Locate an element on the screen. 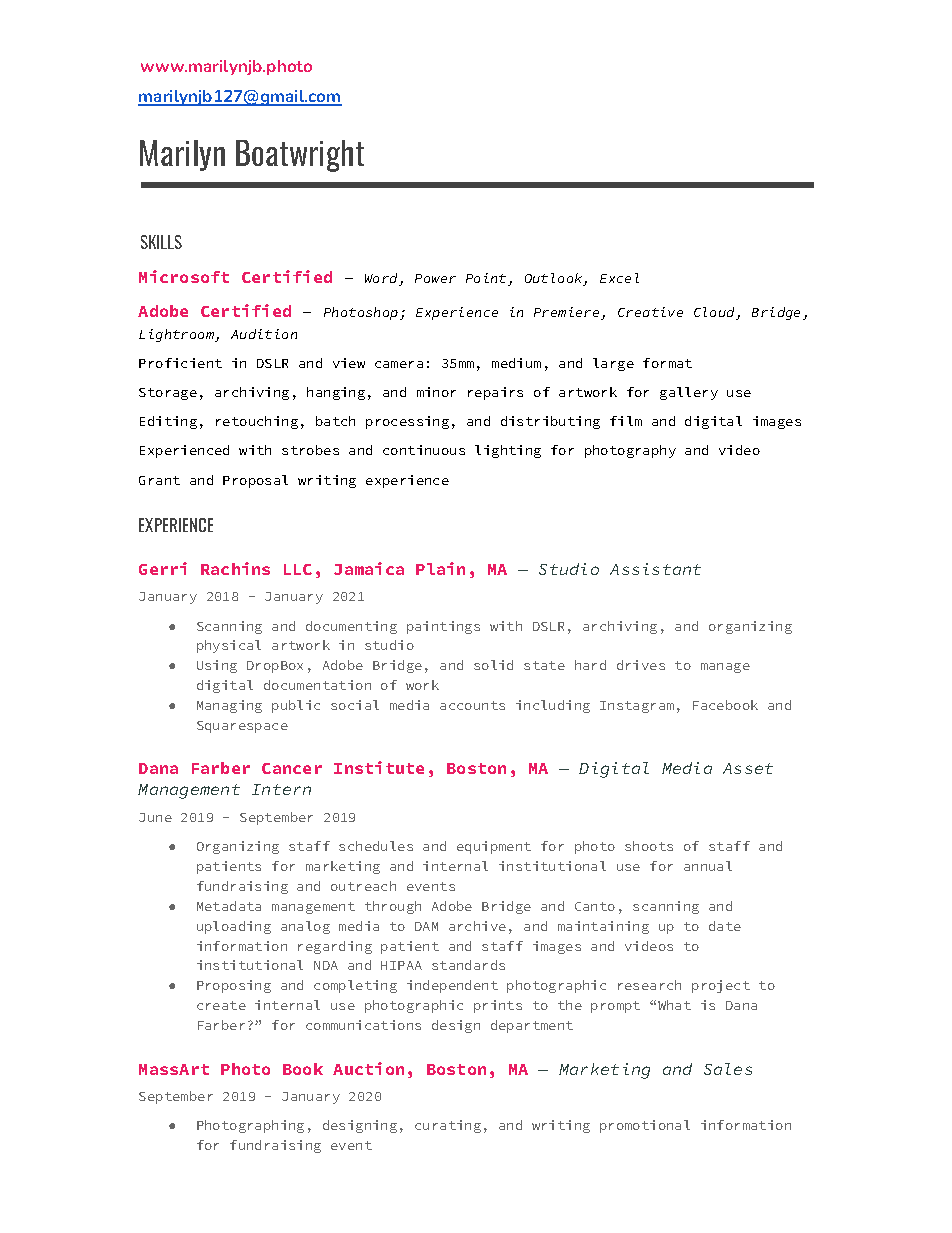 Image resolution: width=952 pixels, height=1233 pixels. Assistant is located at coordinates (655, 569).
